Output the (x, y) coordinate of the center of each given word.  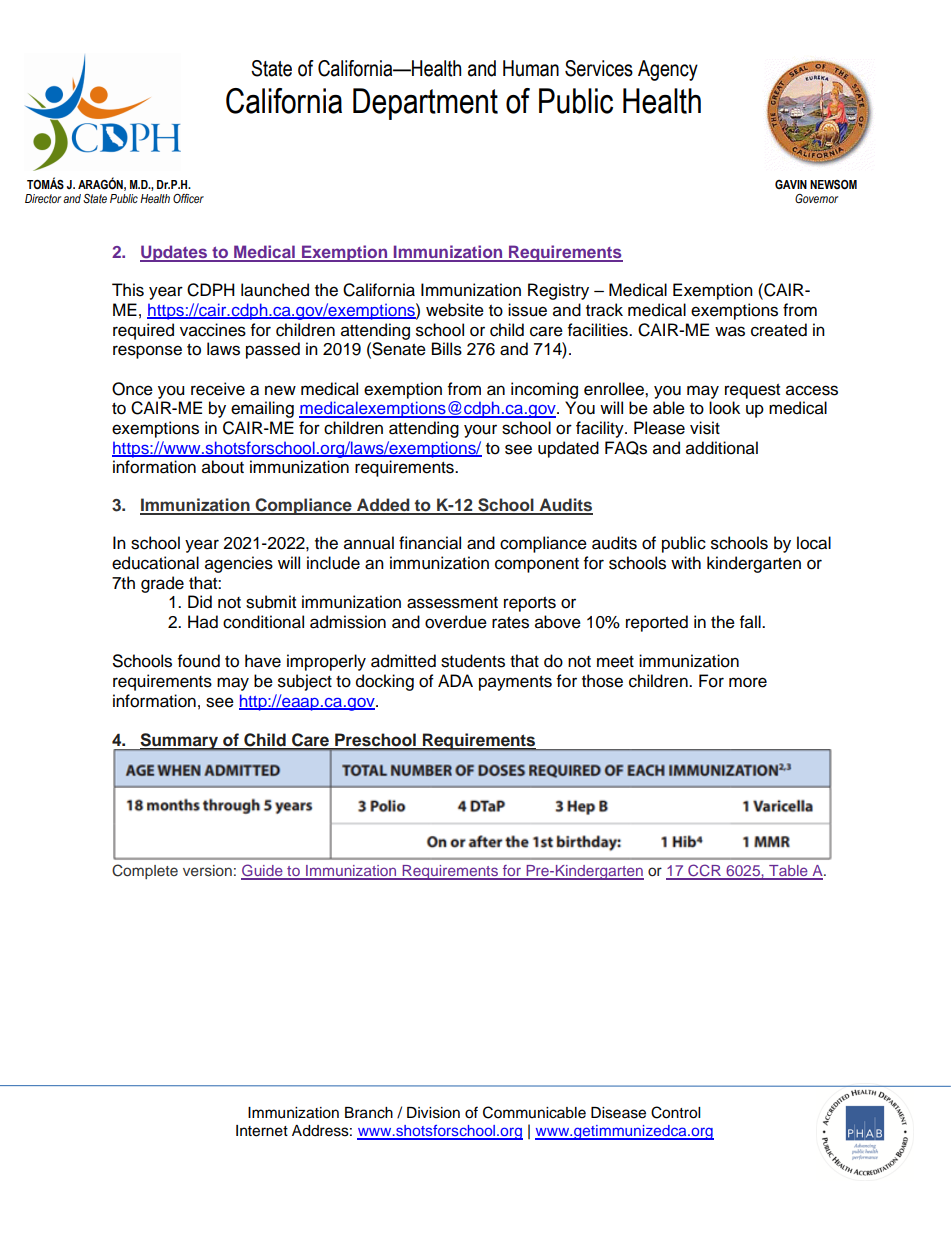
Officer (188, 198)
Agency (668, 70)
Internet (262, 1131)
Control (675, 1112)
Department (425, 104)
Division (433, 1113)
